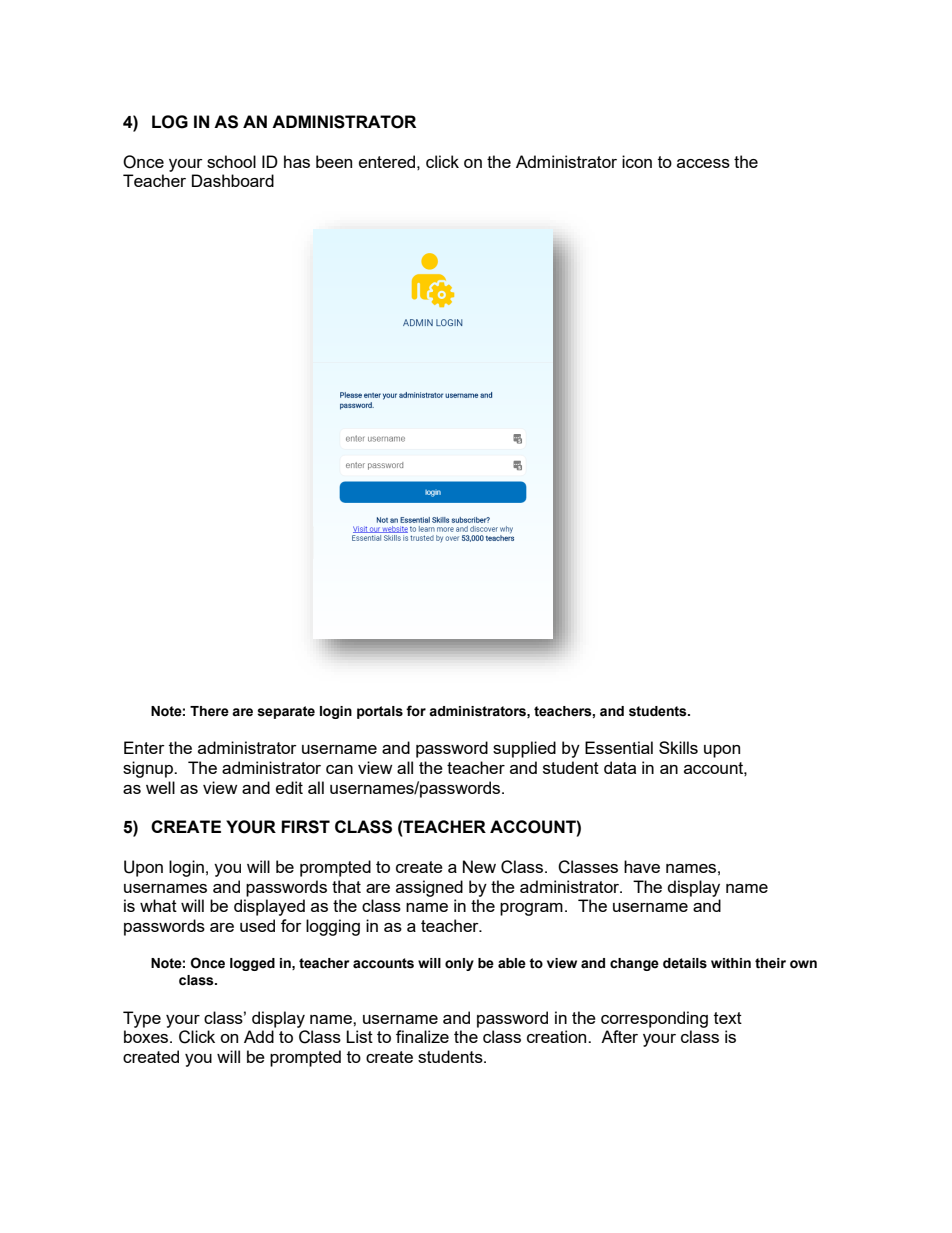  I want to click on portals, so click(380, 712).
